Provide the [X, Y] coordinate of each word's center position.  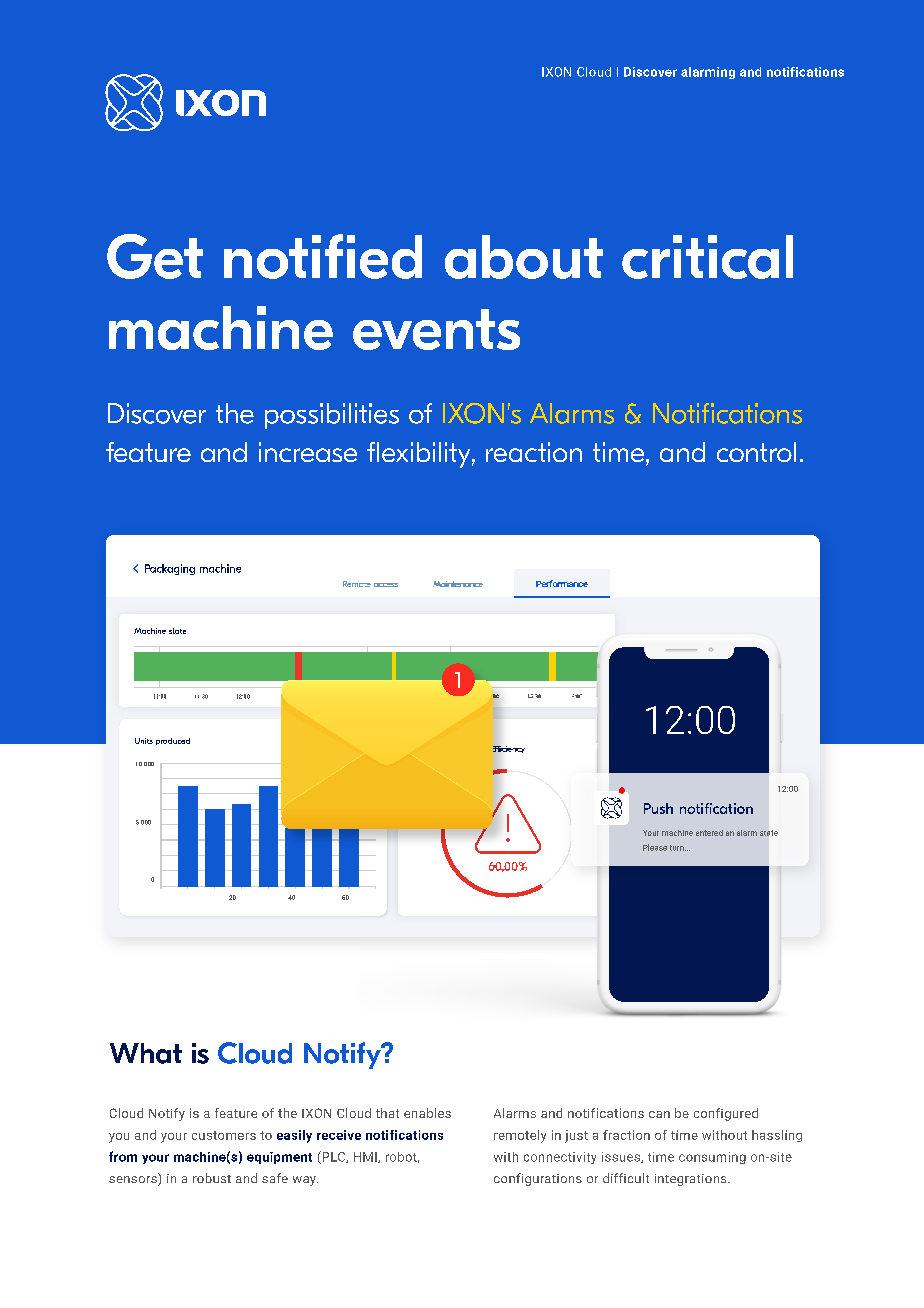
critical [707, 257]
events [436, 329]
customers [224, 1135]
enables [427, 1113]
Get [155, 256]
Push [658, 808]
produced [173, 741]
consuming [712, 1158]
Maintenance [458, 584]
